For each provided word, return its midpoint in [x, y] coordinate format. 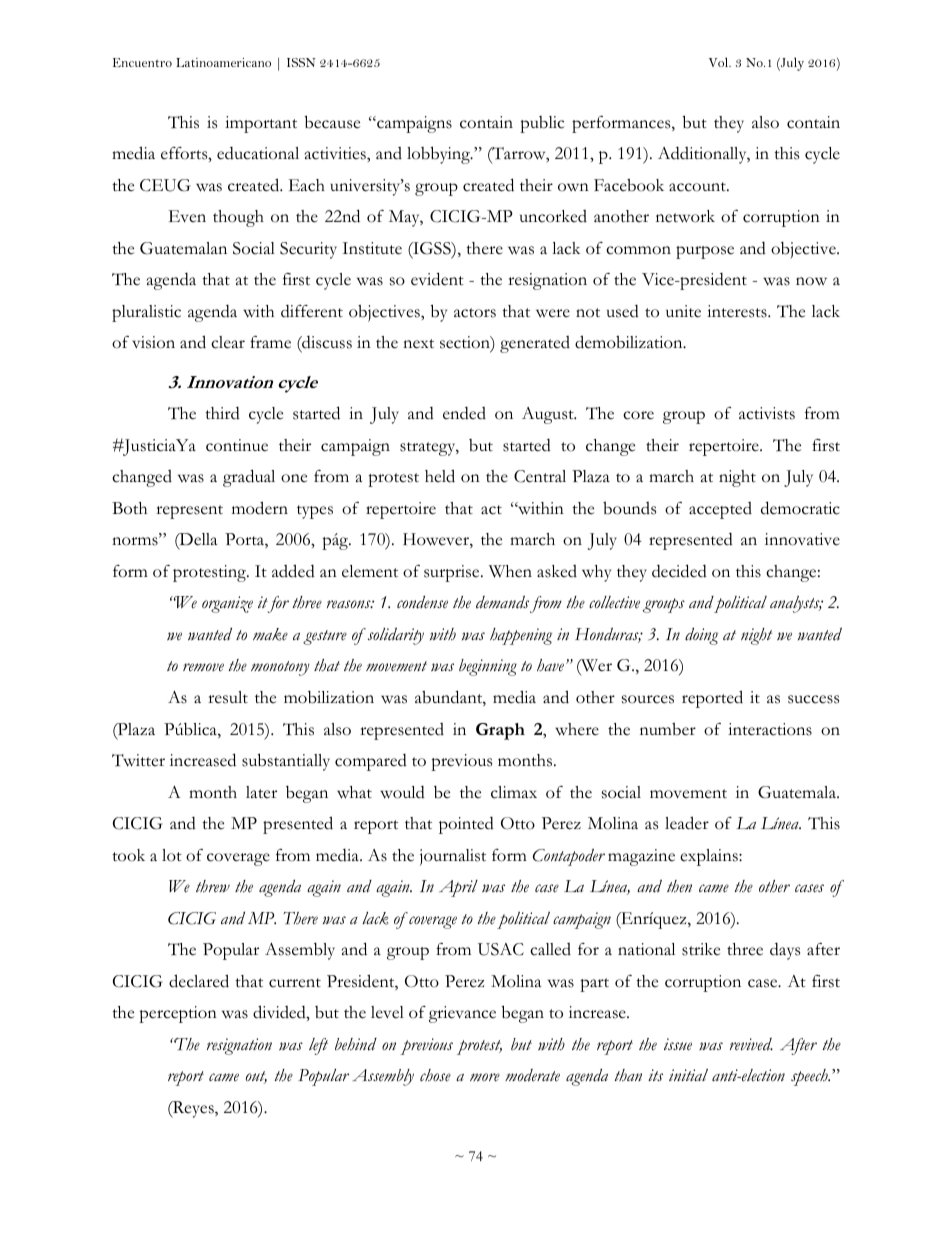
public [542, 124]
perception [178, 1014]
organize [227, 604]
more [485, 1077]
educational [258, 153]
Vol [720, 62]
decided [679, 571]
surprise [453, 573]
